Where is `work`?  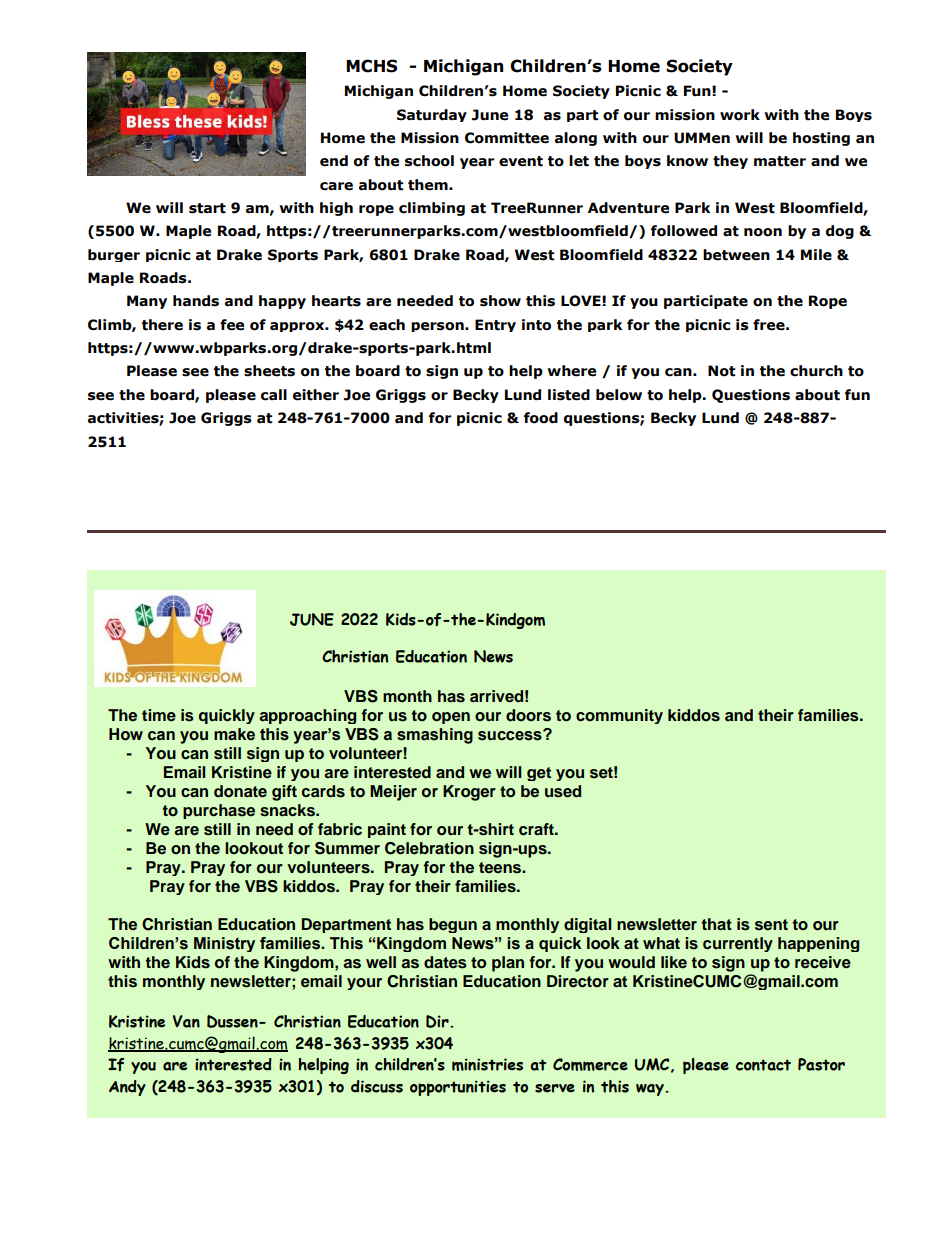
work is located at coordinates (740, 115).
